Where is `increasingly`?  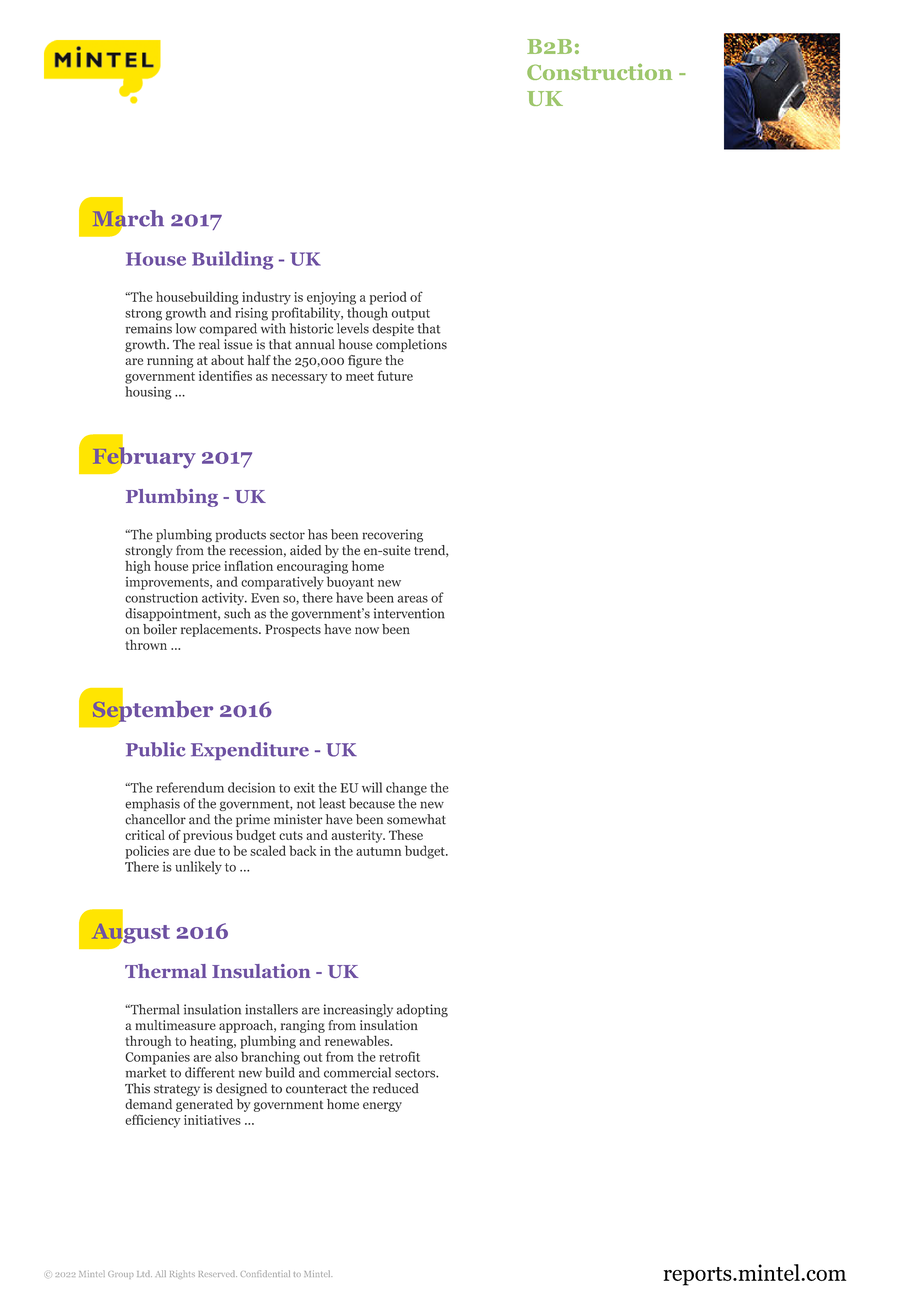 increasingly is located at coordinates (358, 1010).
